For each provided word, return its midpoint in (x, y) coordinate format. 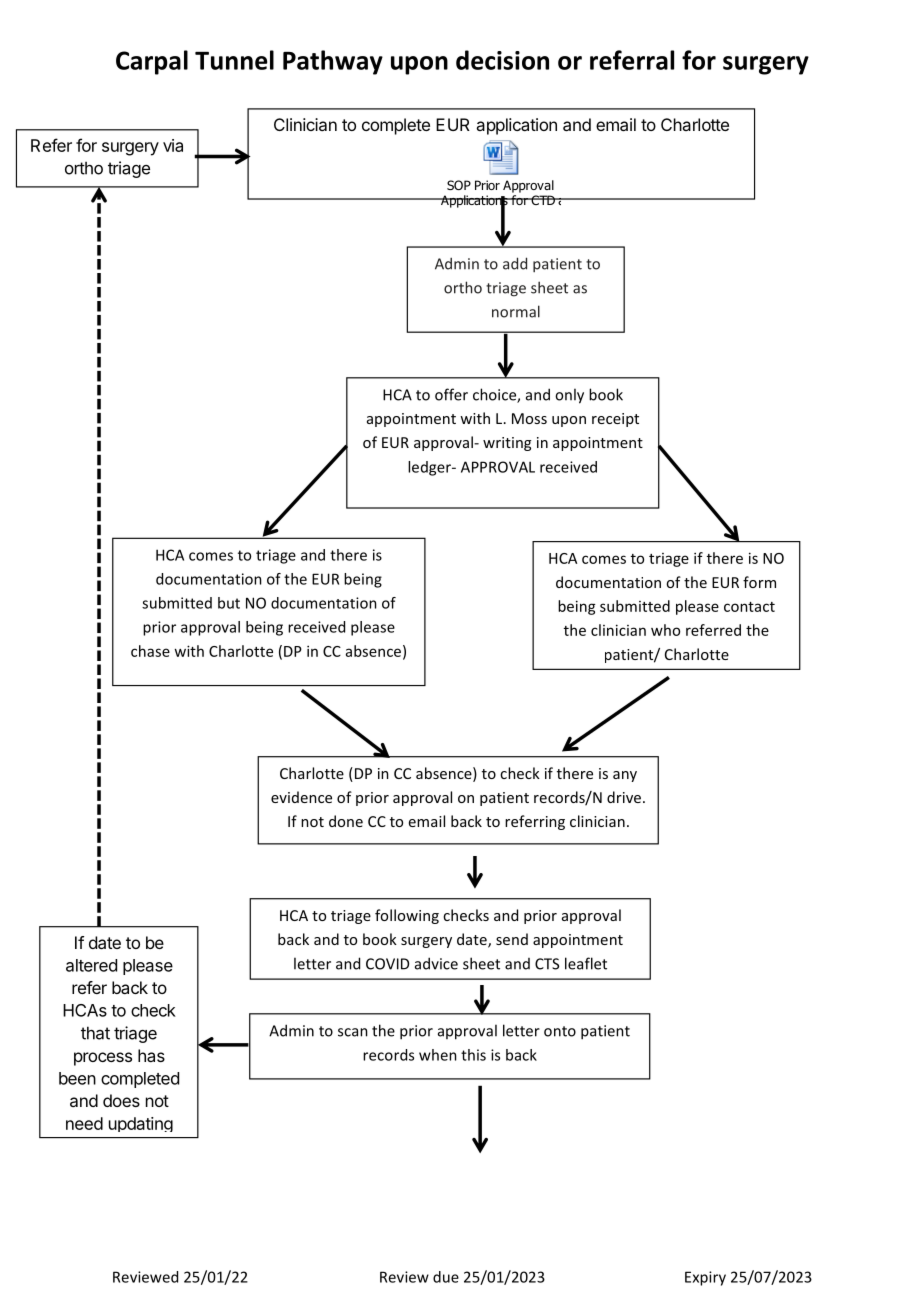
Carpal (152, 62)
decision (502, 60)
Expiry (705, 1278)
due (446, 1277)
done (346, 821)
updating (141, 1124)
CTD (543, 200)
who (665, 630)
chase (150, 651)
